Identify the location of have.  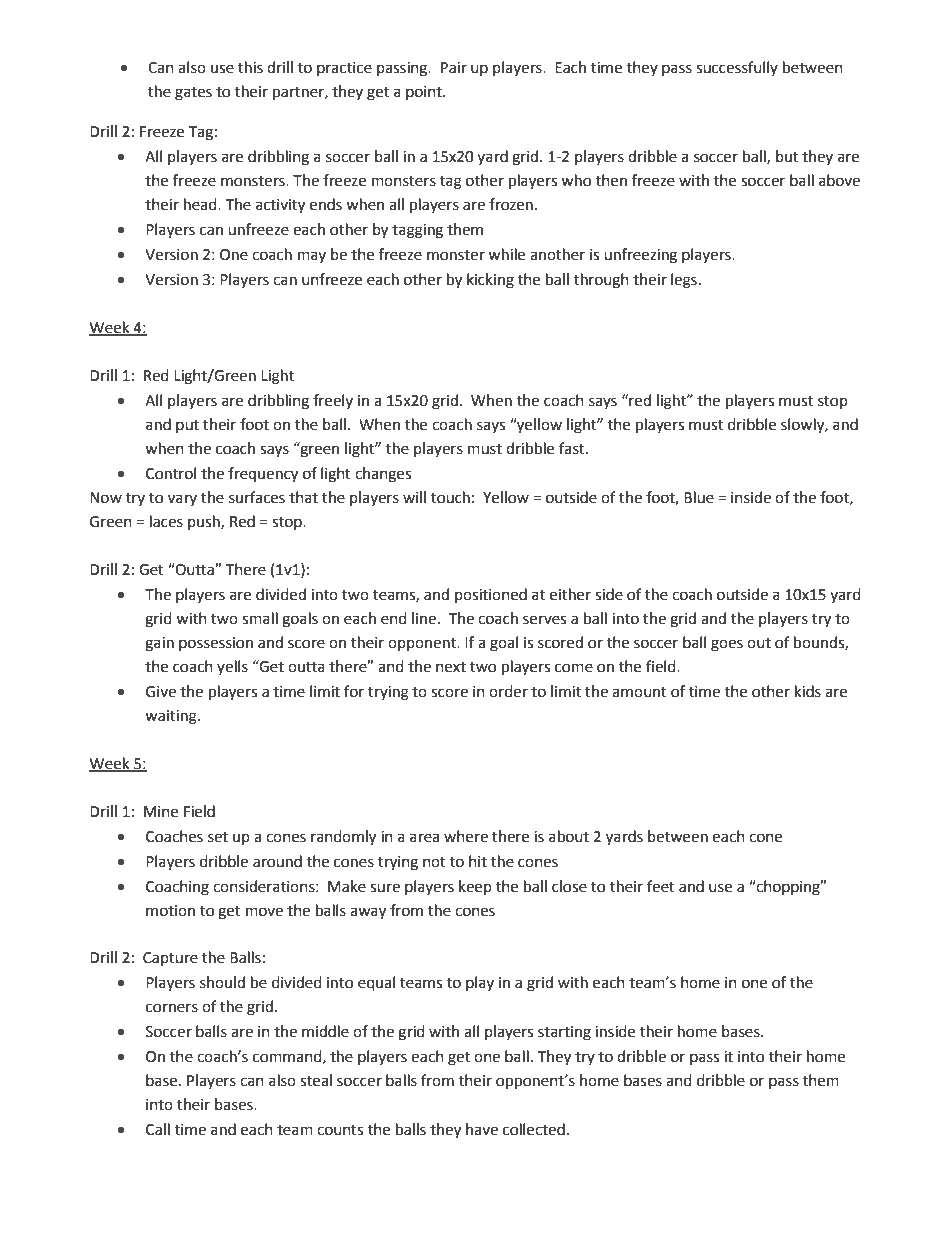
(482, 1129).
